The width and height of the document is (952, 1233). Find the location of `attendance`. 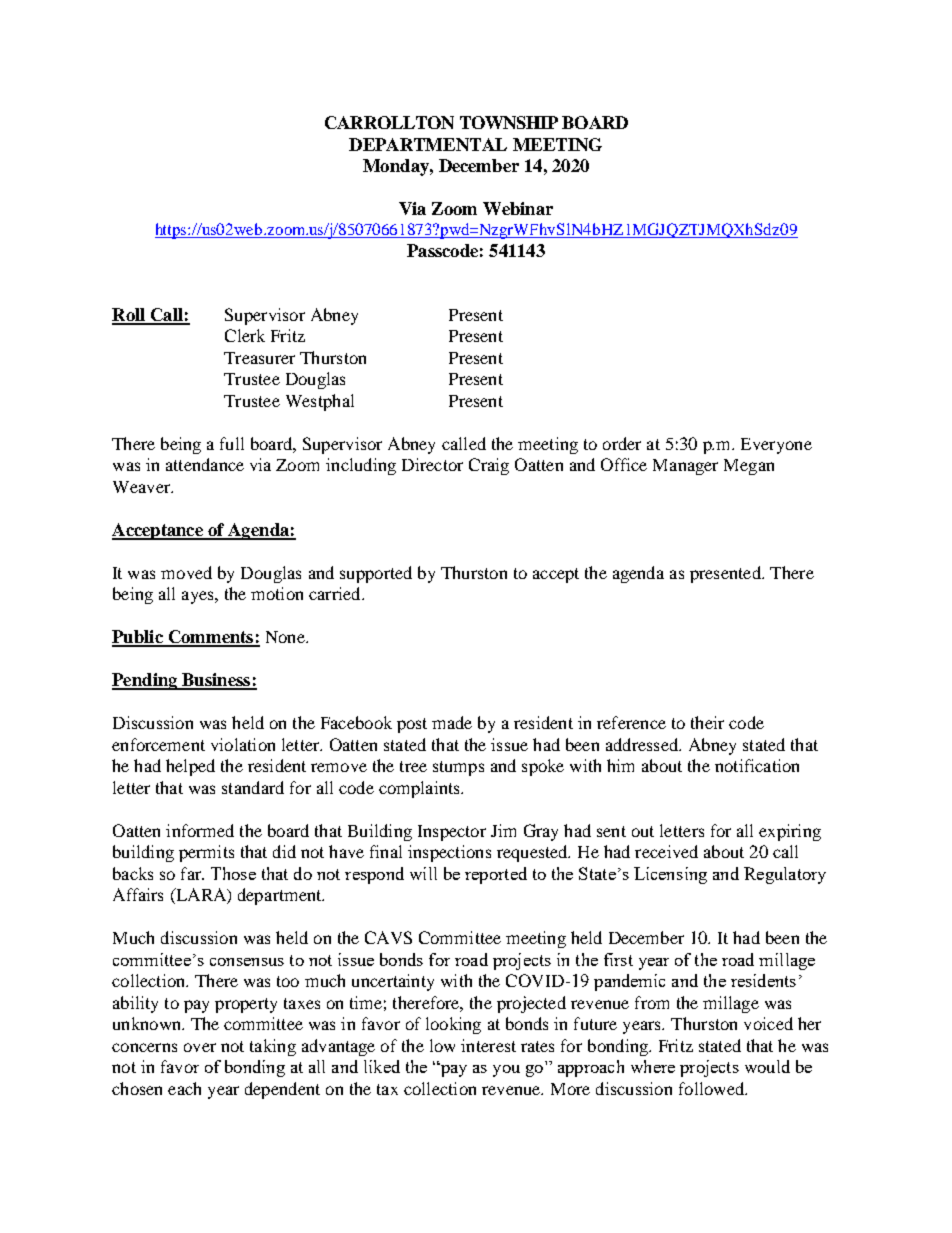

attendance is located at coordinates (205, 464).
